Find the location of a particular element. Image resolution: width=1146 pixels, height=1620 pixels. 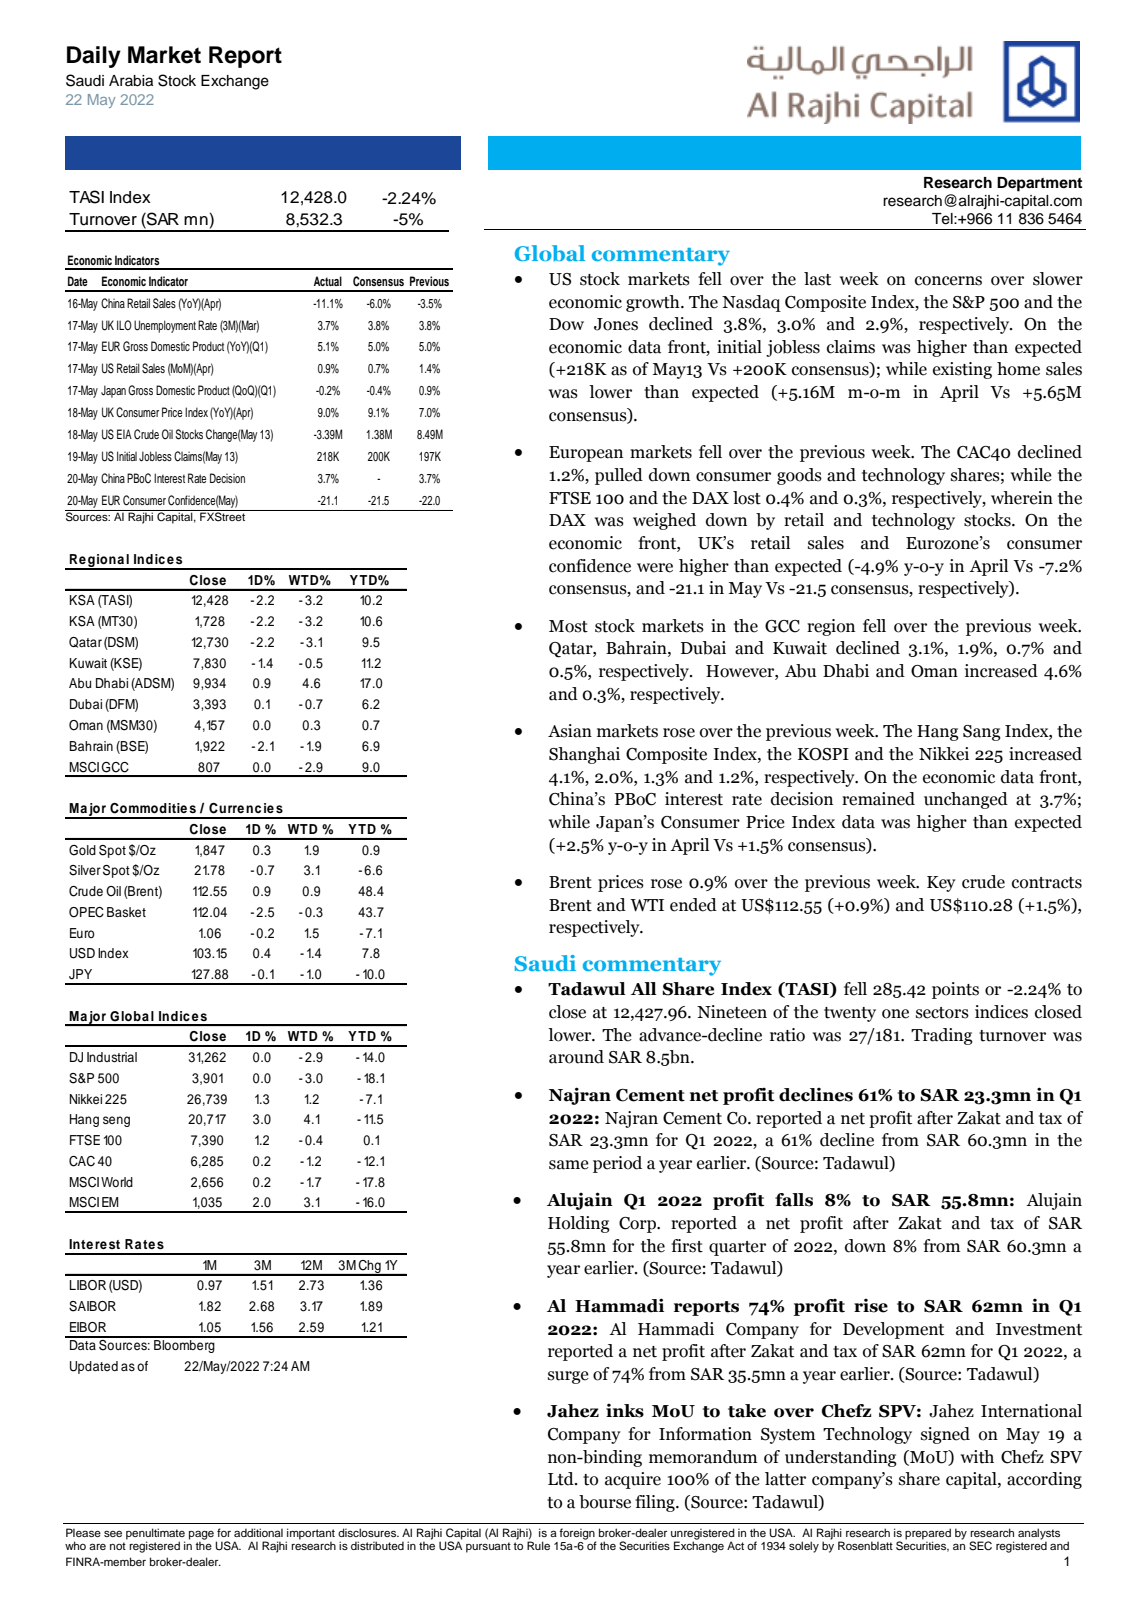

page is located at coordinates (201, 1536).
